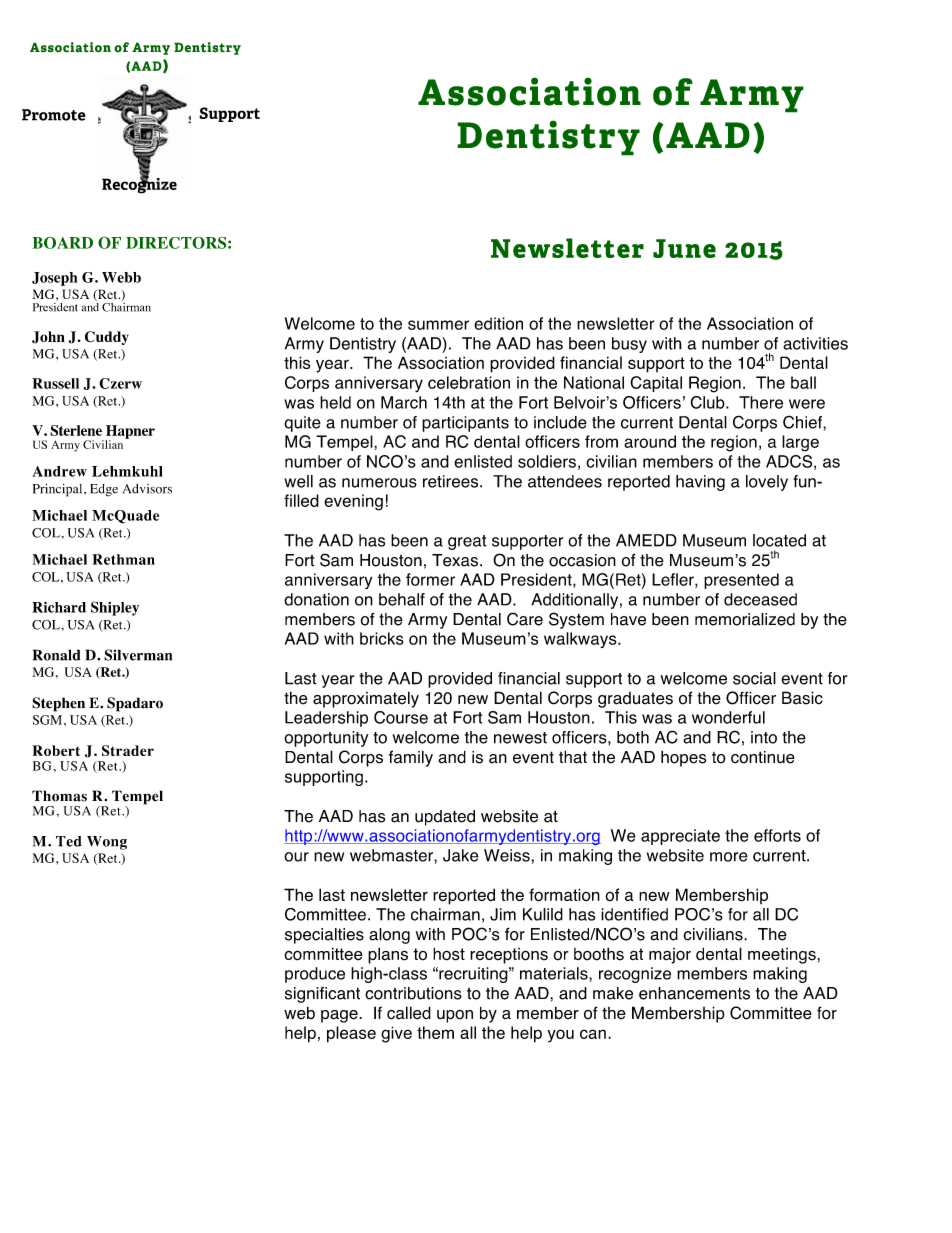  What do you see at coordinates (684, 248) in the screenshot?
I see `June` at bounding box center [684, 248].
